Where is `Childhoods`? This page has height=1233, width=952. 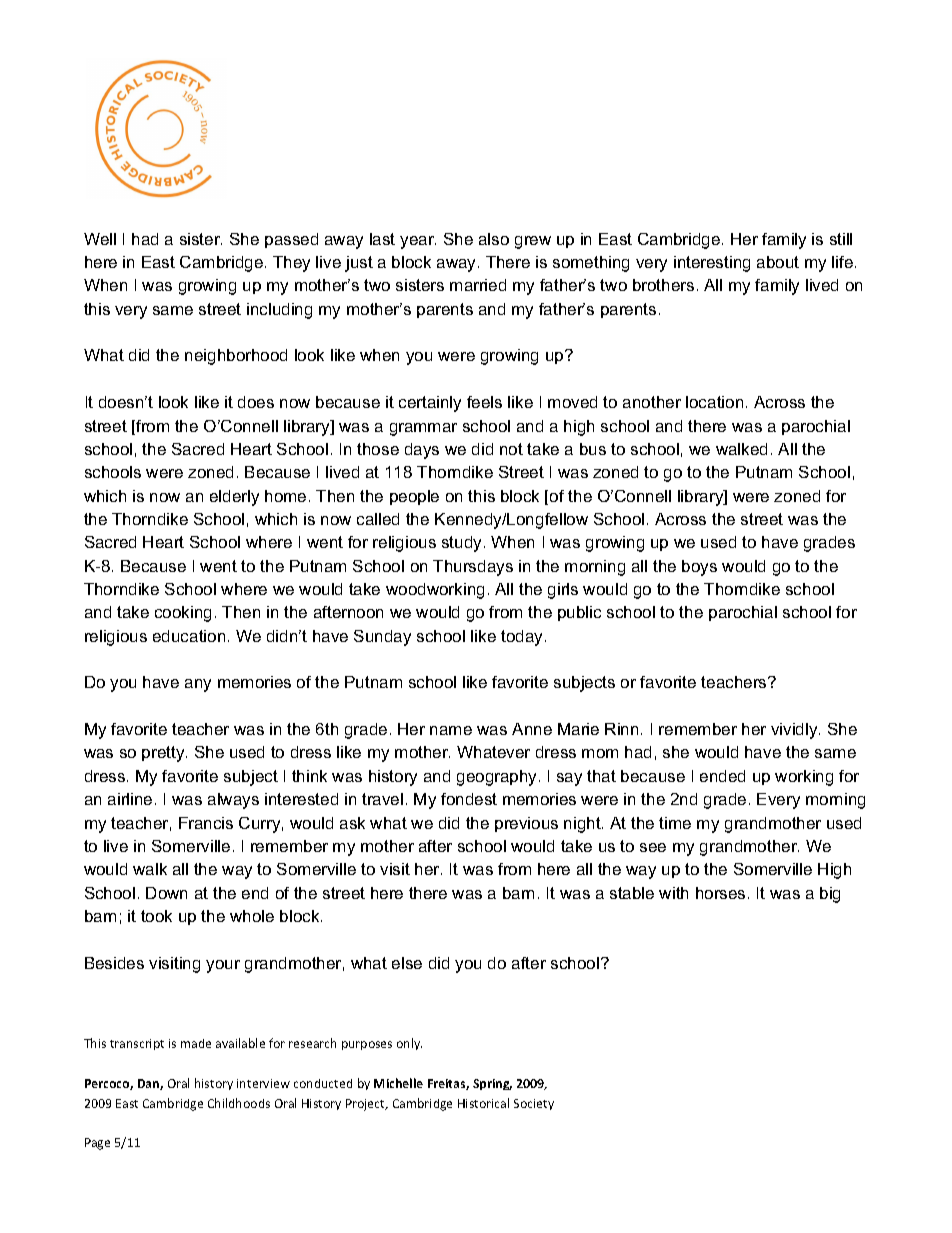
Childhoods is located at coordinates (239, 1103).
